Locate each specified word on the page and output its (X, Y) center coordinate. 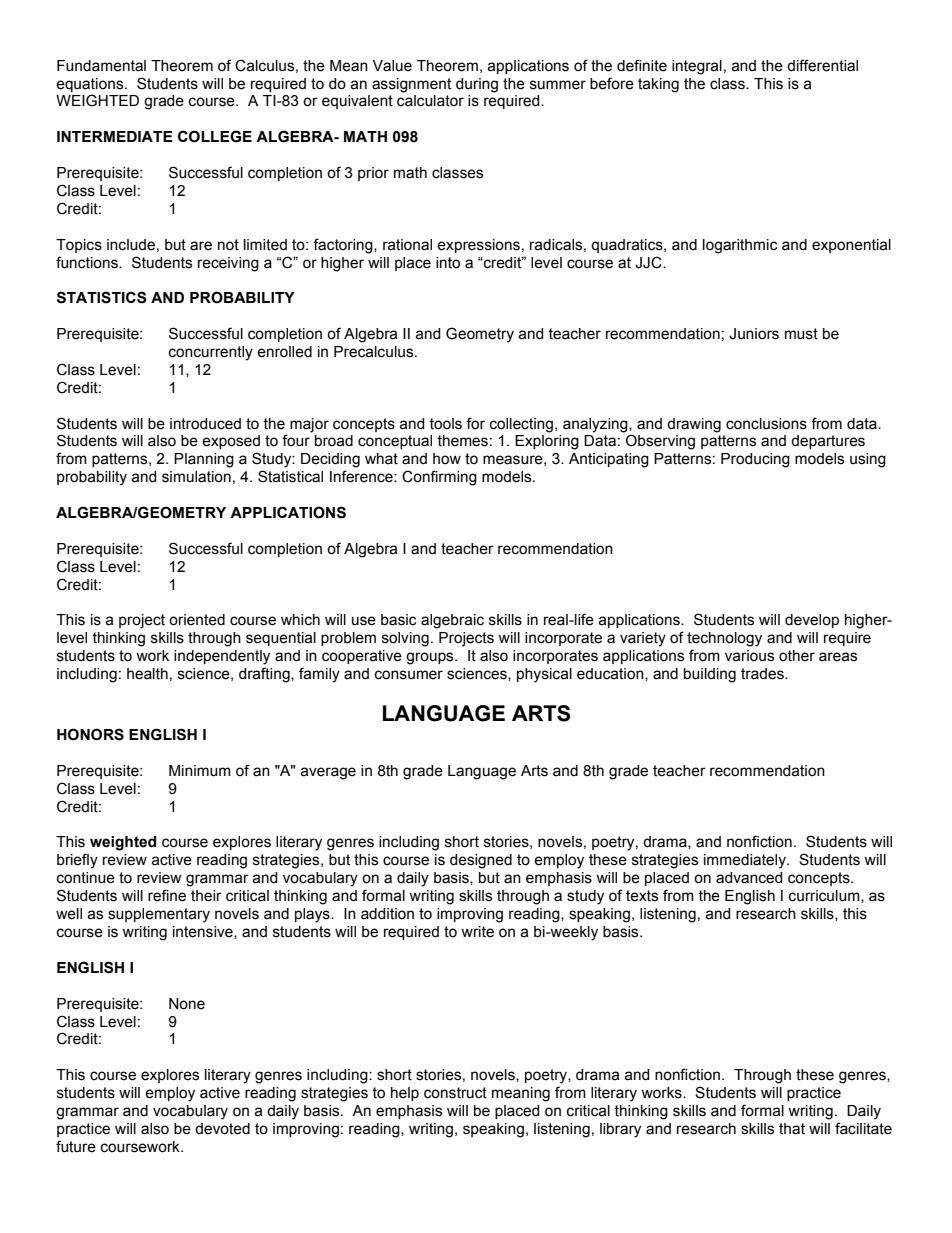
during (477, 85)
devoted (222, 1129)
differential (822, 65)
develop (812, 621)
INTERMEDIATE (115, 136)
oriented (197, 620)
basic (398, 620)
